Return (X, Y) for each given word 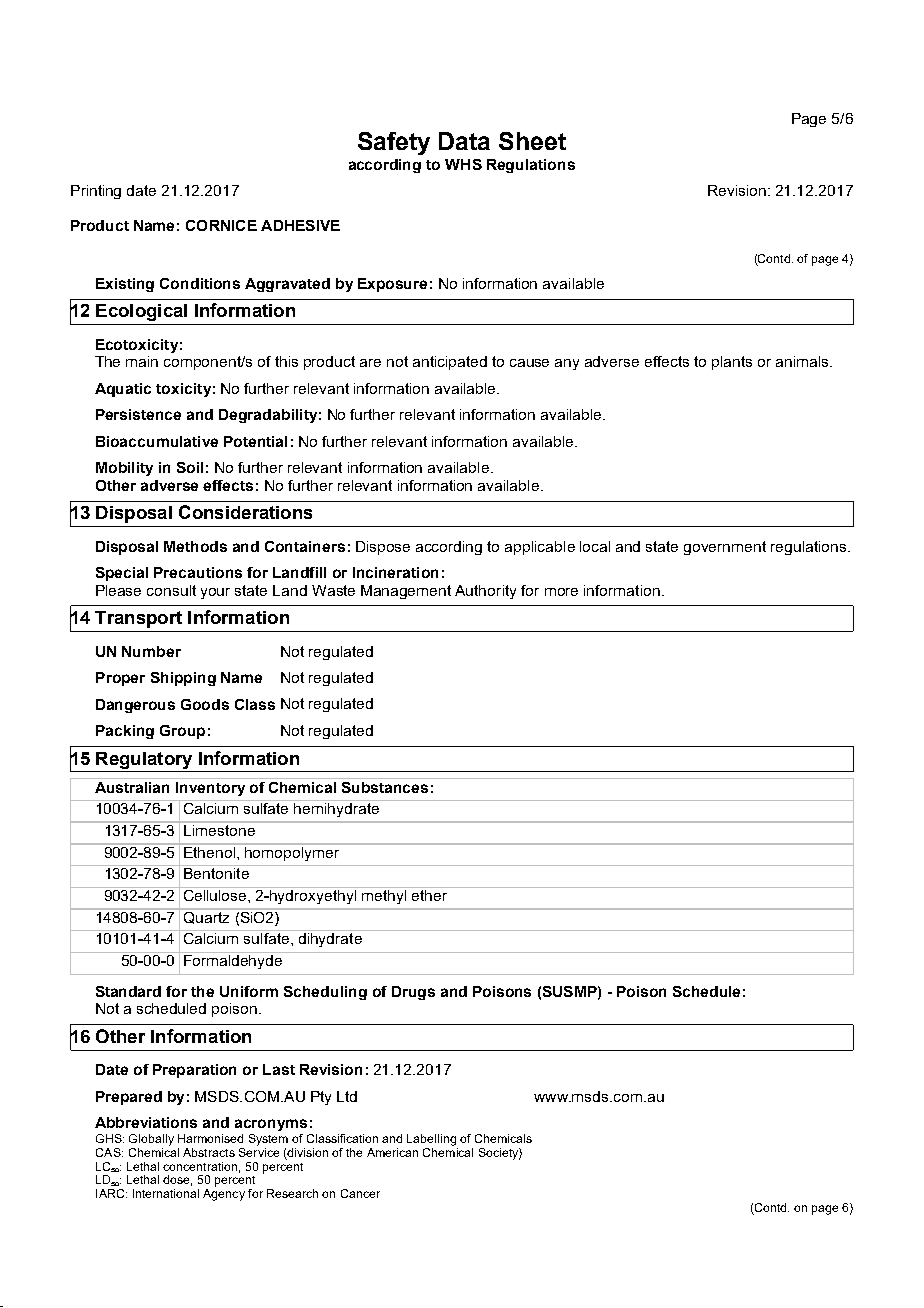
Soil (190, 467)
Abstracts (209, 1152)
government (725, 548)
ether (430, 894)
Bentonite (216, 873)
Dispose (383, 548)
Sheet (532, 141)
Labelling (431, 1140)
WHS (463, 164)
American (392, 1152)
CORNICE (221, 225)
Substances (385, 787)
